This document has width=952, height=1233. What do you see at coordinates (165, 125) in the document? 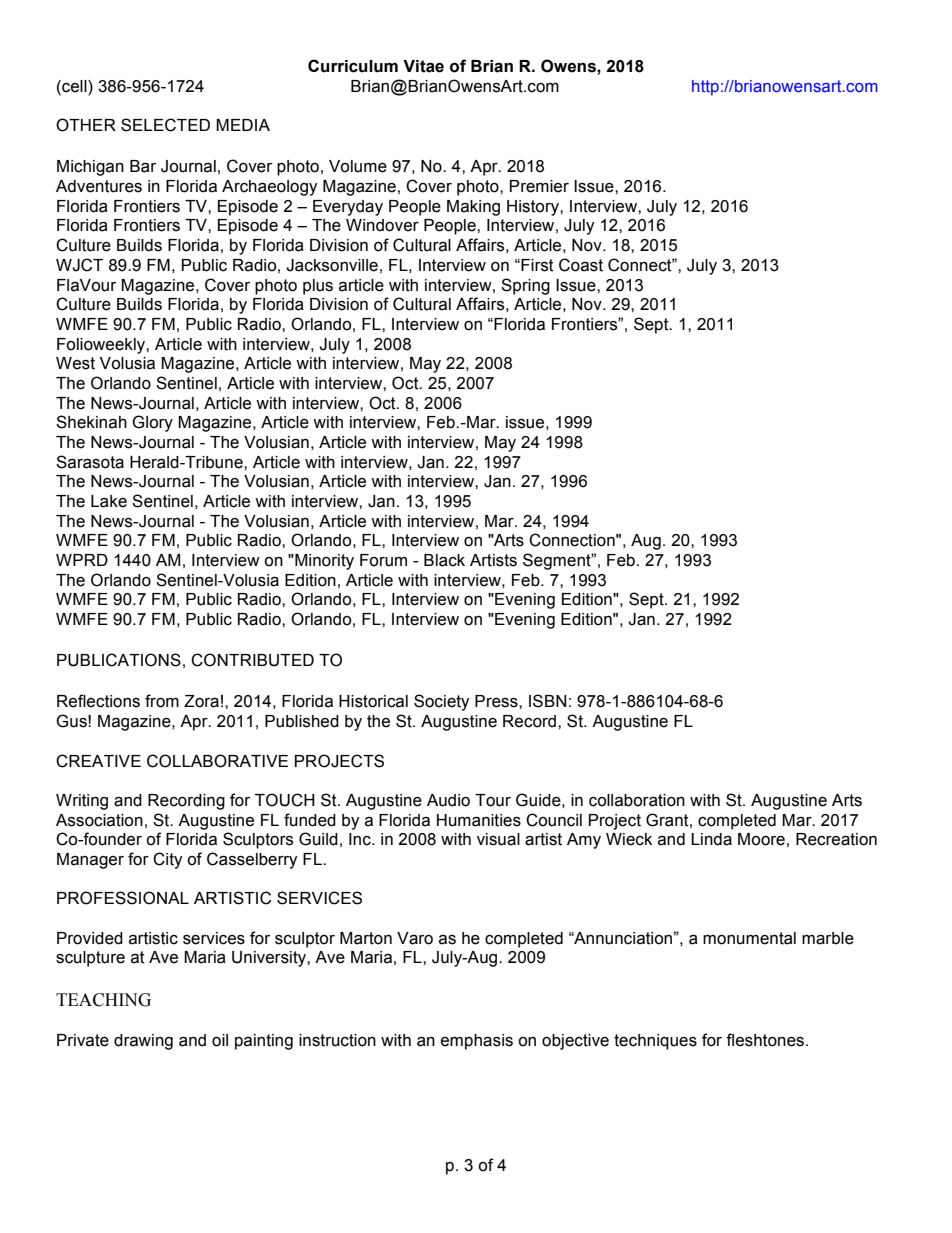
I see `SELECTED` at bounding box center [165, 125].
